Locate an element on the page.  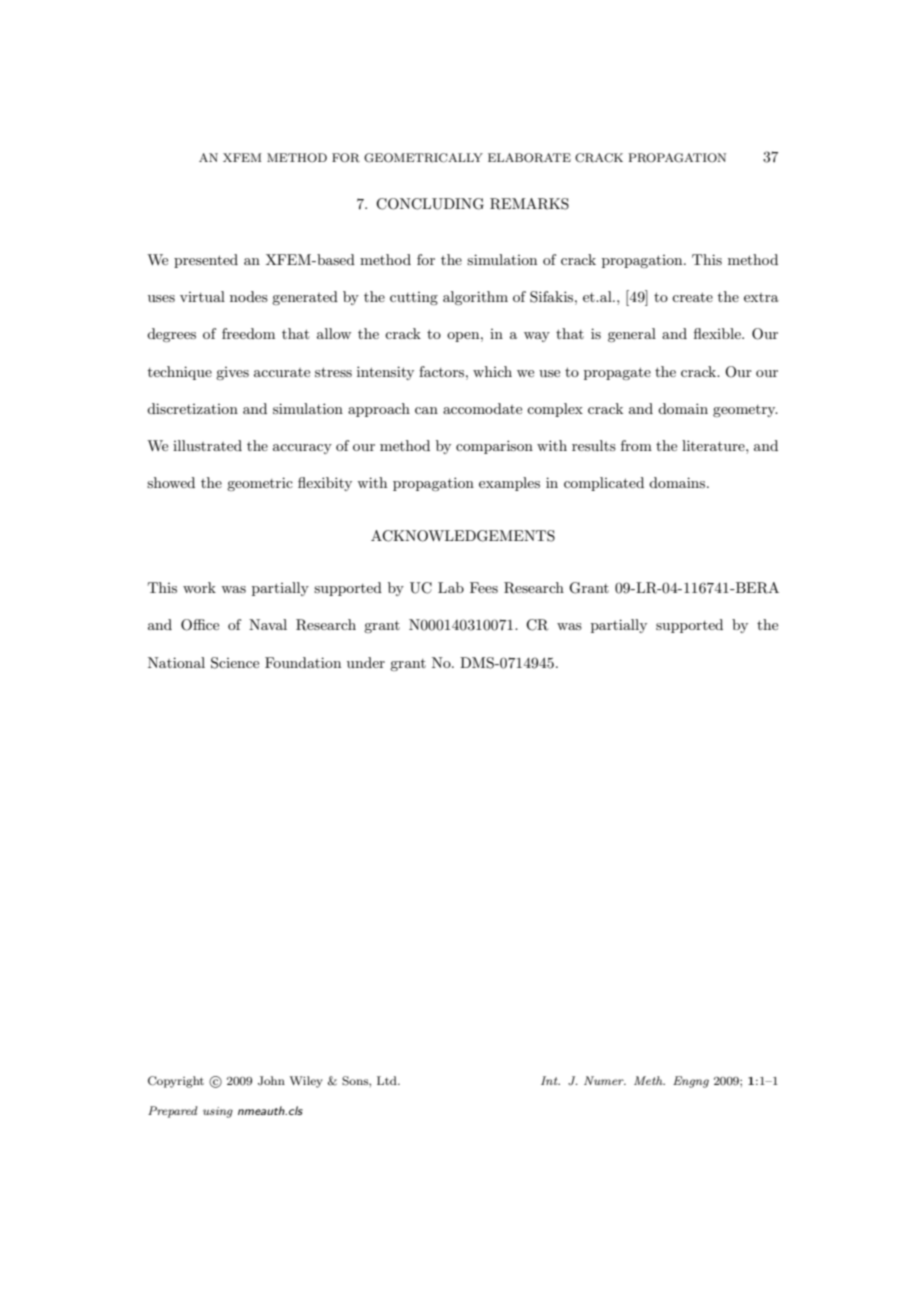
Science is located at coordinates (235, 663).
